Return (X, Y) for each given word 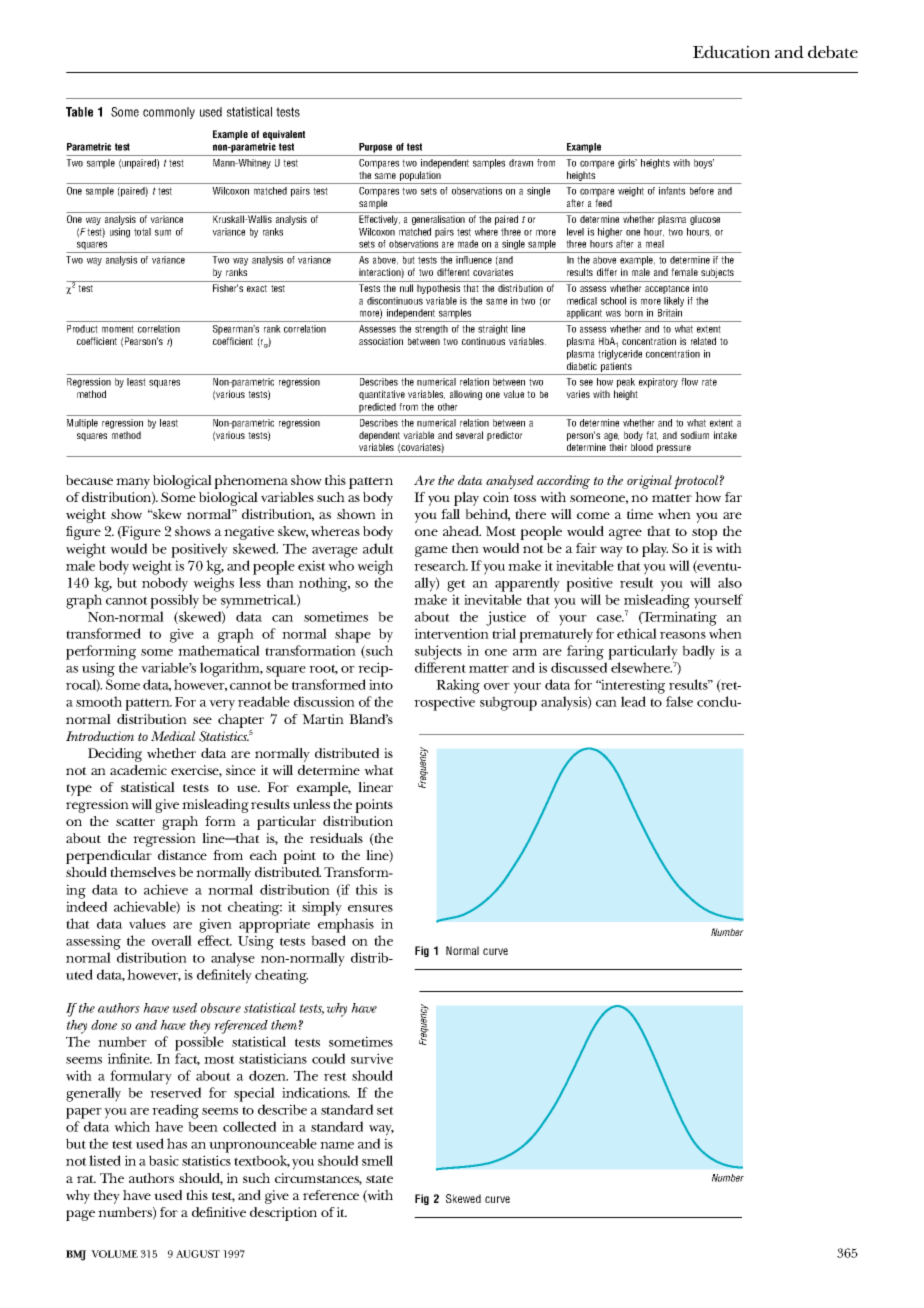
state (379, 1179)
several (469, 435)
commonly (169, 113)
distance (182, 855)
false (679, 701)
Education (731, 51)
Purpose (375, 148)
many (133, 483)
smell (377, 1160)
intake (725, 435)
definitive (219, 1212)
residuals (336, 838)
